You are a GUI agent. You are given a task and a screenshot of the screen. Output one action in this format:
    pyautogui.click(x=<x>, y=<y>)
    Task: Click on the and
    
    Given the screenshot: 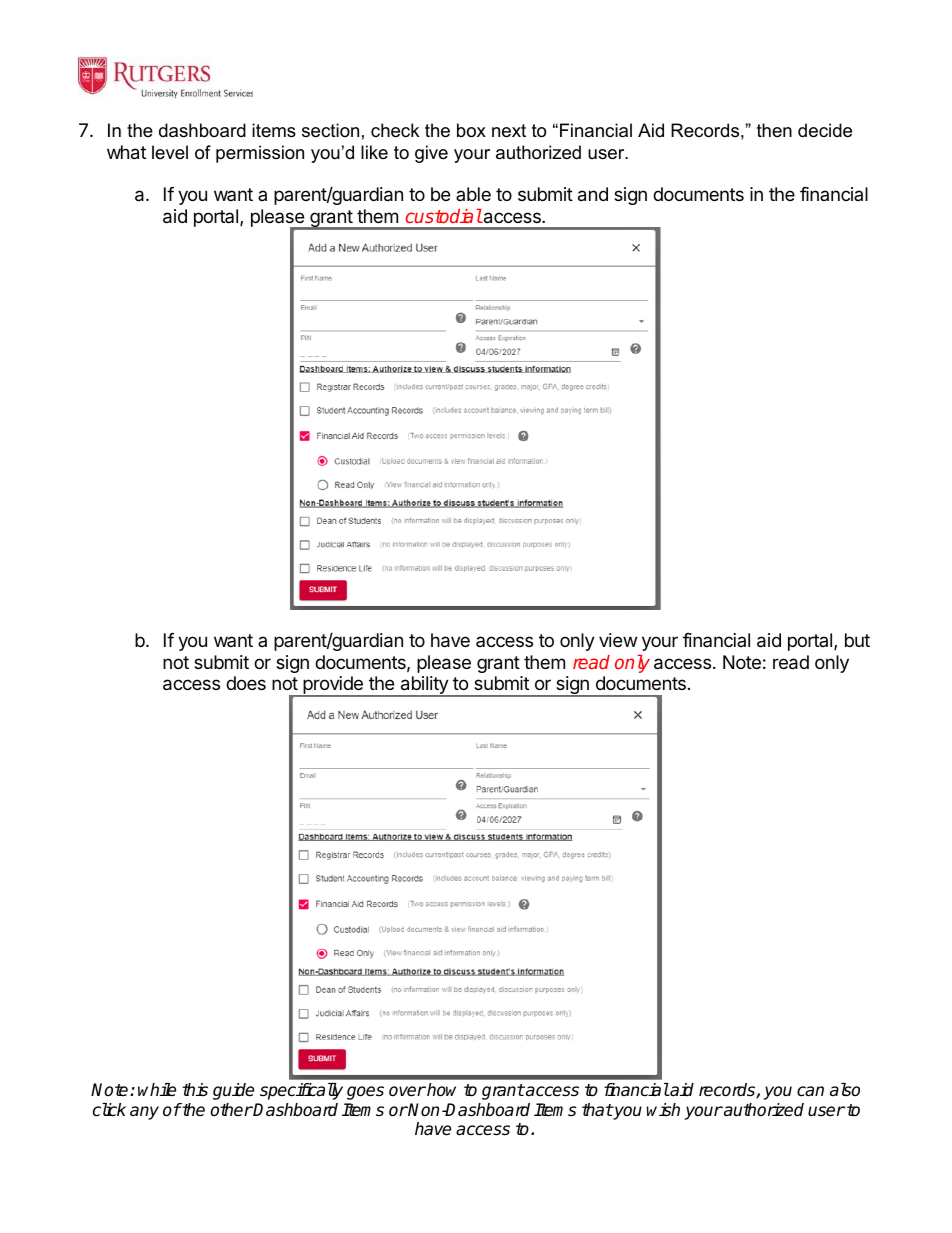 What is the action you would take?
    pyautogui.click(x=593, y=194)
